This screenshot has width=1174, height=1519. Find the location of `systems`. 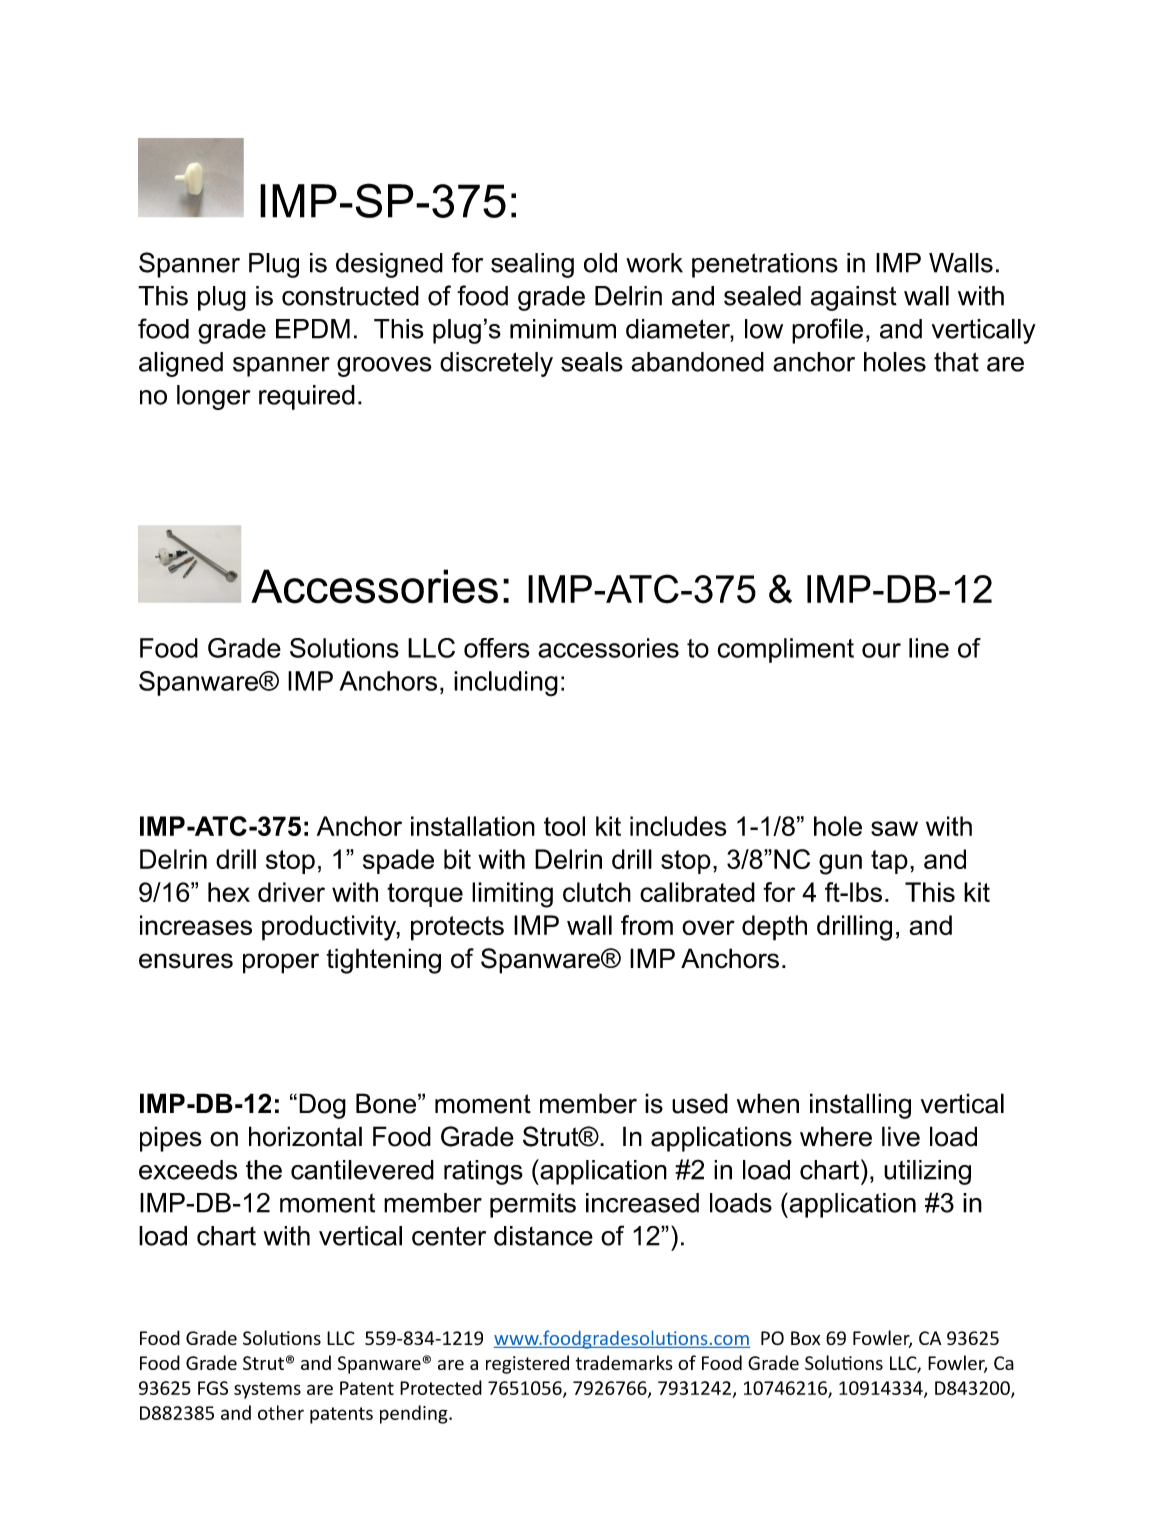

systems is located at coordinates (267, 1390).
